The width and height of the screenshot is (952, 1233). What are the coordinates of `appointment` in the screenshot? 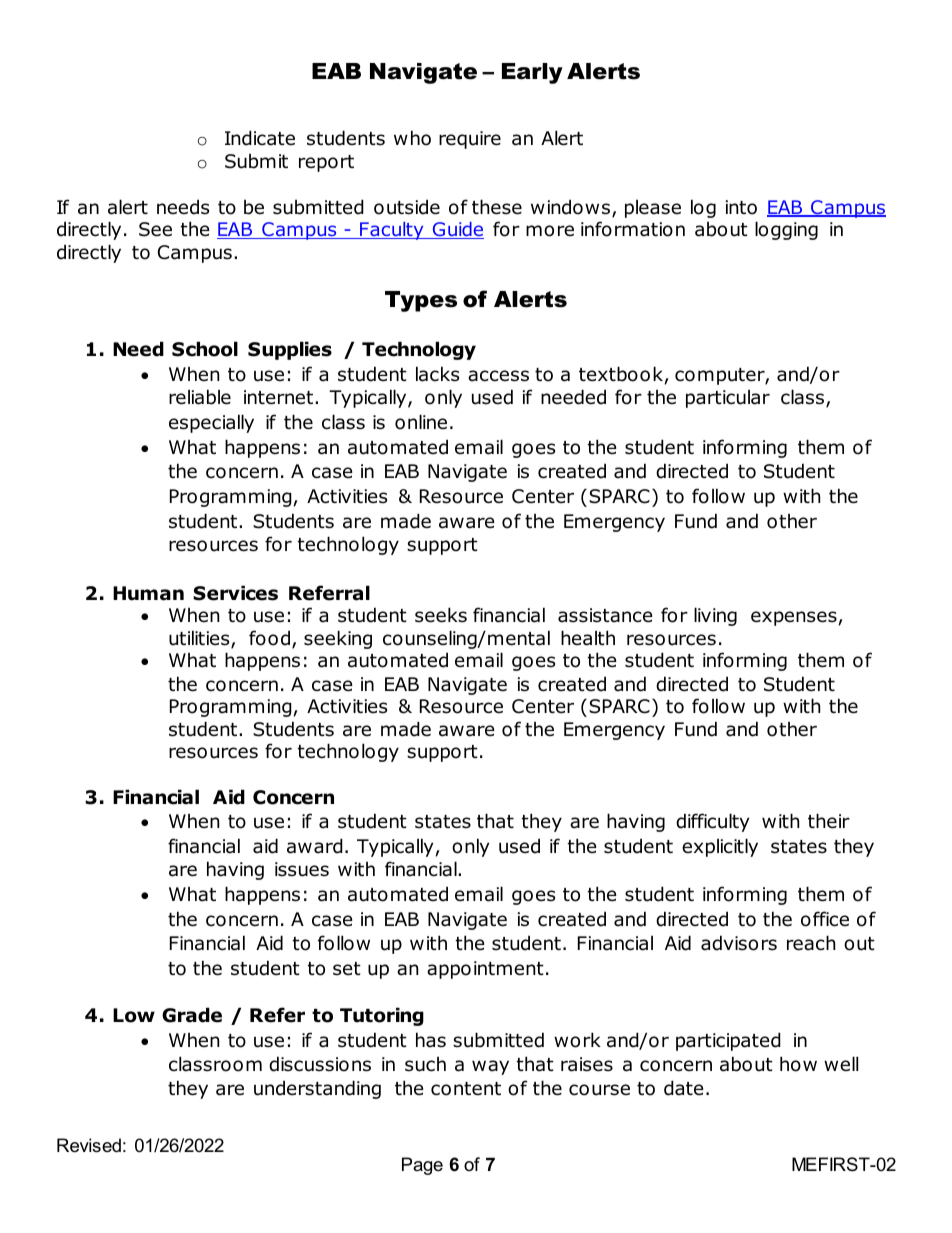 It's located at (485, 970).
